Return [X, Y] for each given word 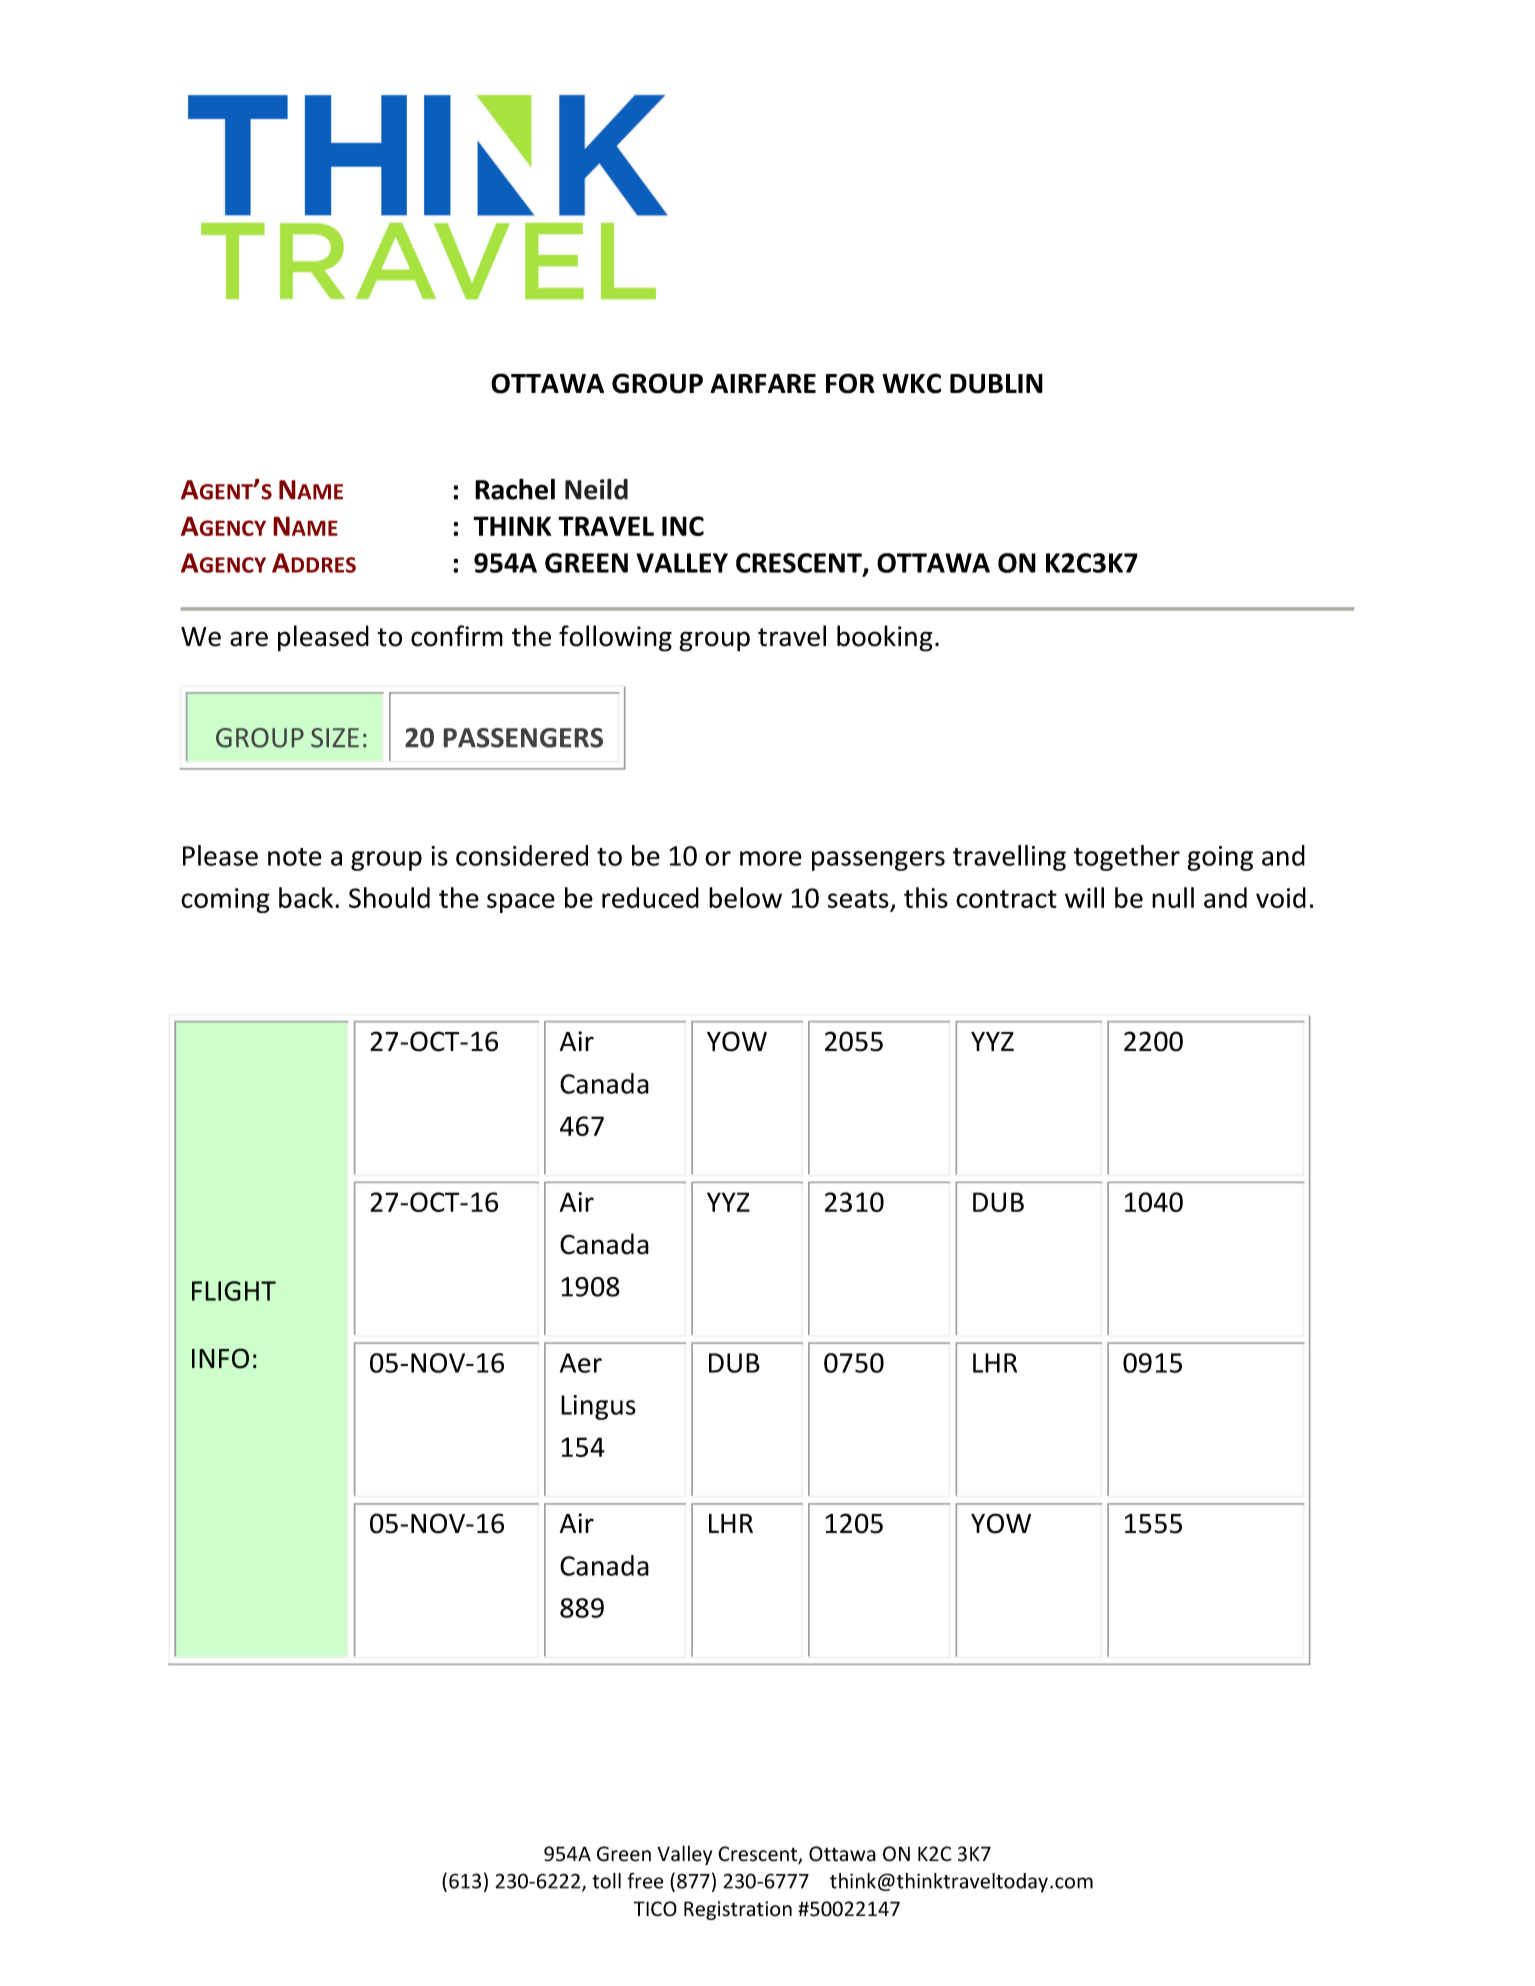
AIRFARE [763, 383]
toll [606, 1881]
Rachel [515, 489]
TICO [655, 1909]
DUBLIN [996, 384]
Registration [738, 1910]
